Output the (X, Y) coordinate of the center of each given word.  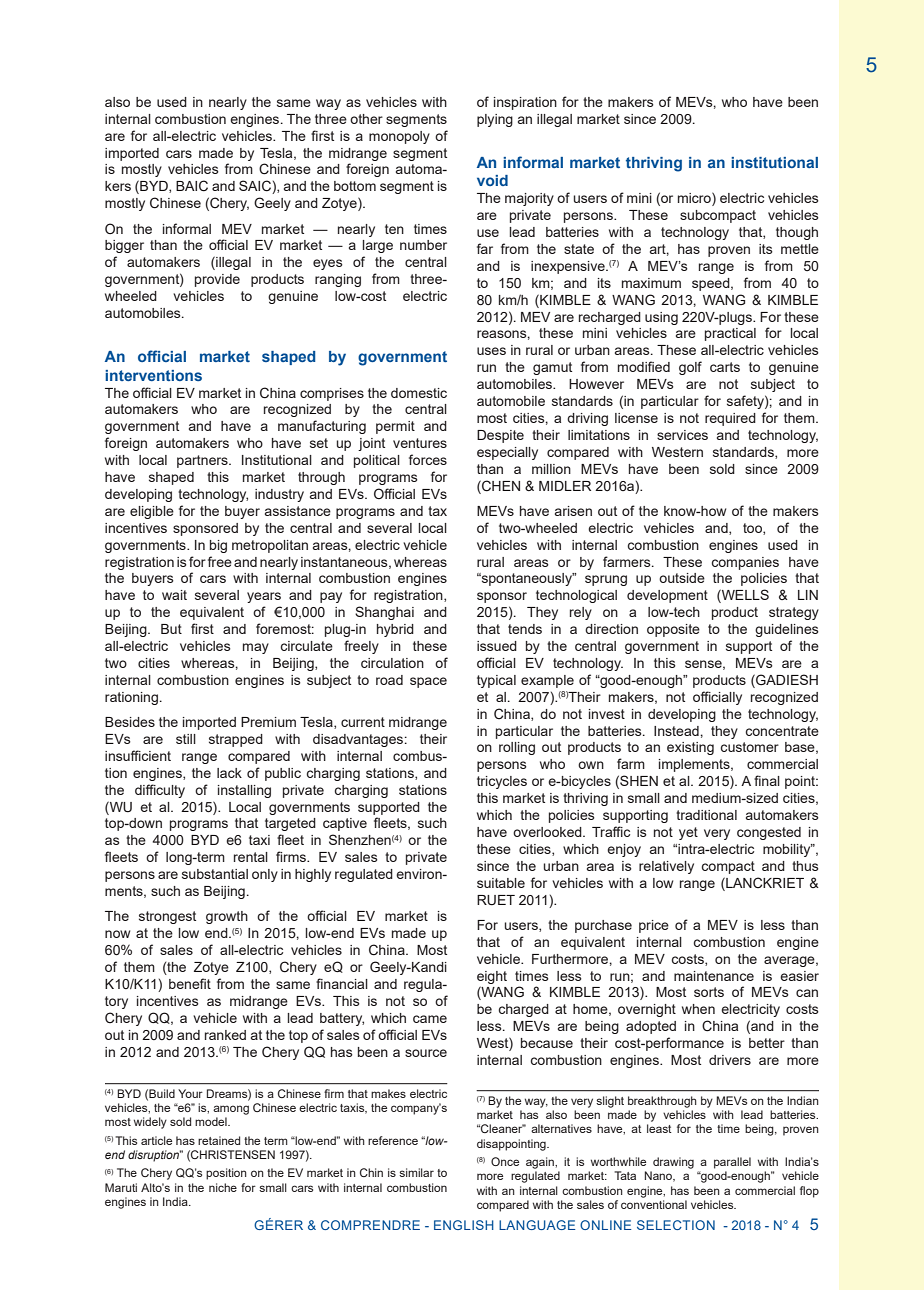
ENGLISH (464, 1225)
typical (496, 681)
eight (492, 977)
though (797, 233)
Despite (500, 436)
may (256, 648)
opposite (673, 630)
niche (223, 1187)
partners (203, 461)
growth (227, 917)
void (492, 180)
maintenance (714, 976)
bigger (124, 246)
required (730, 419)
